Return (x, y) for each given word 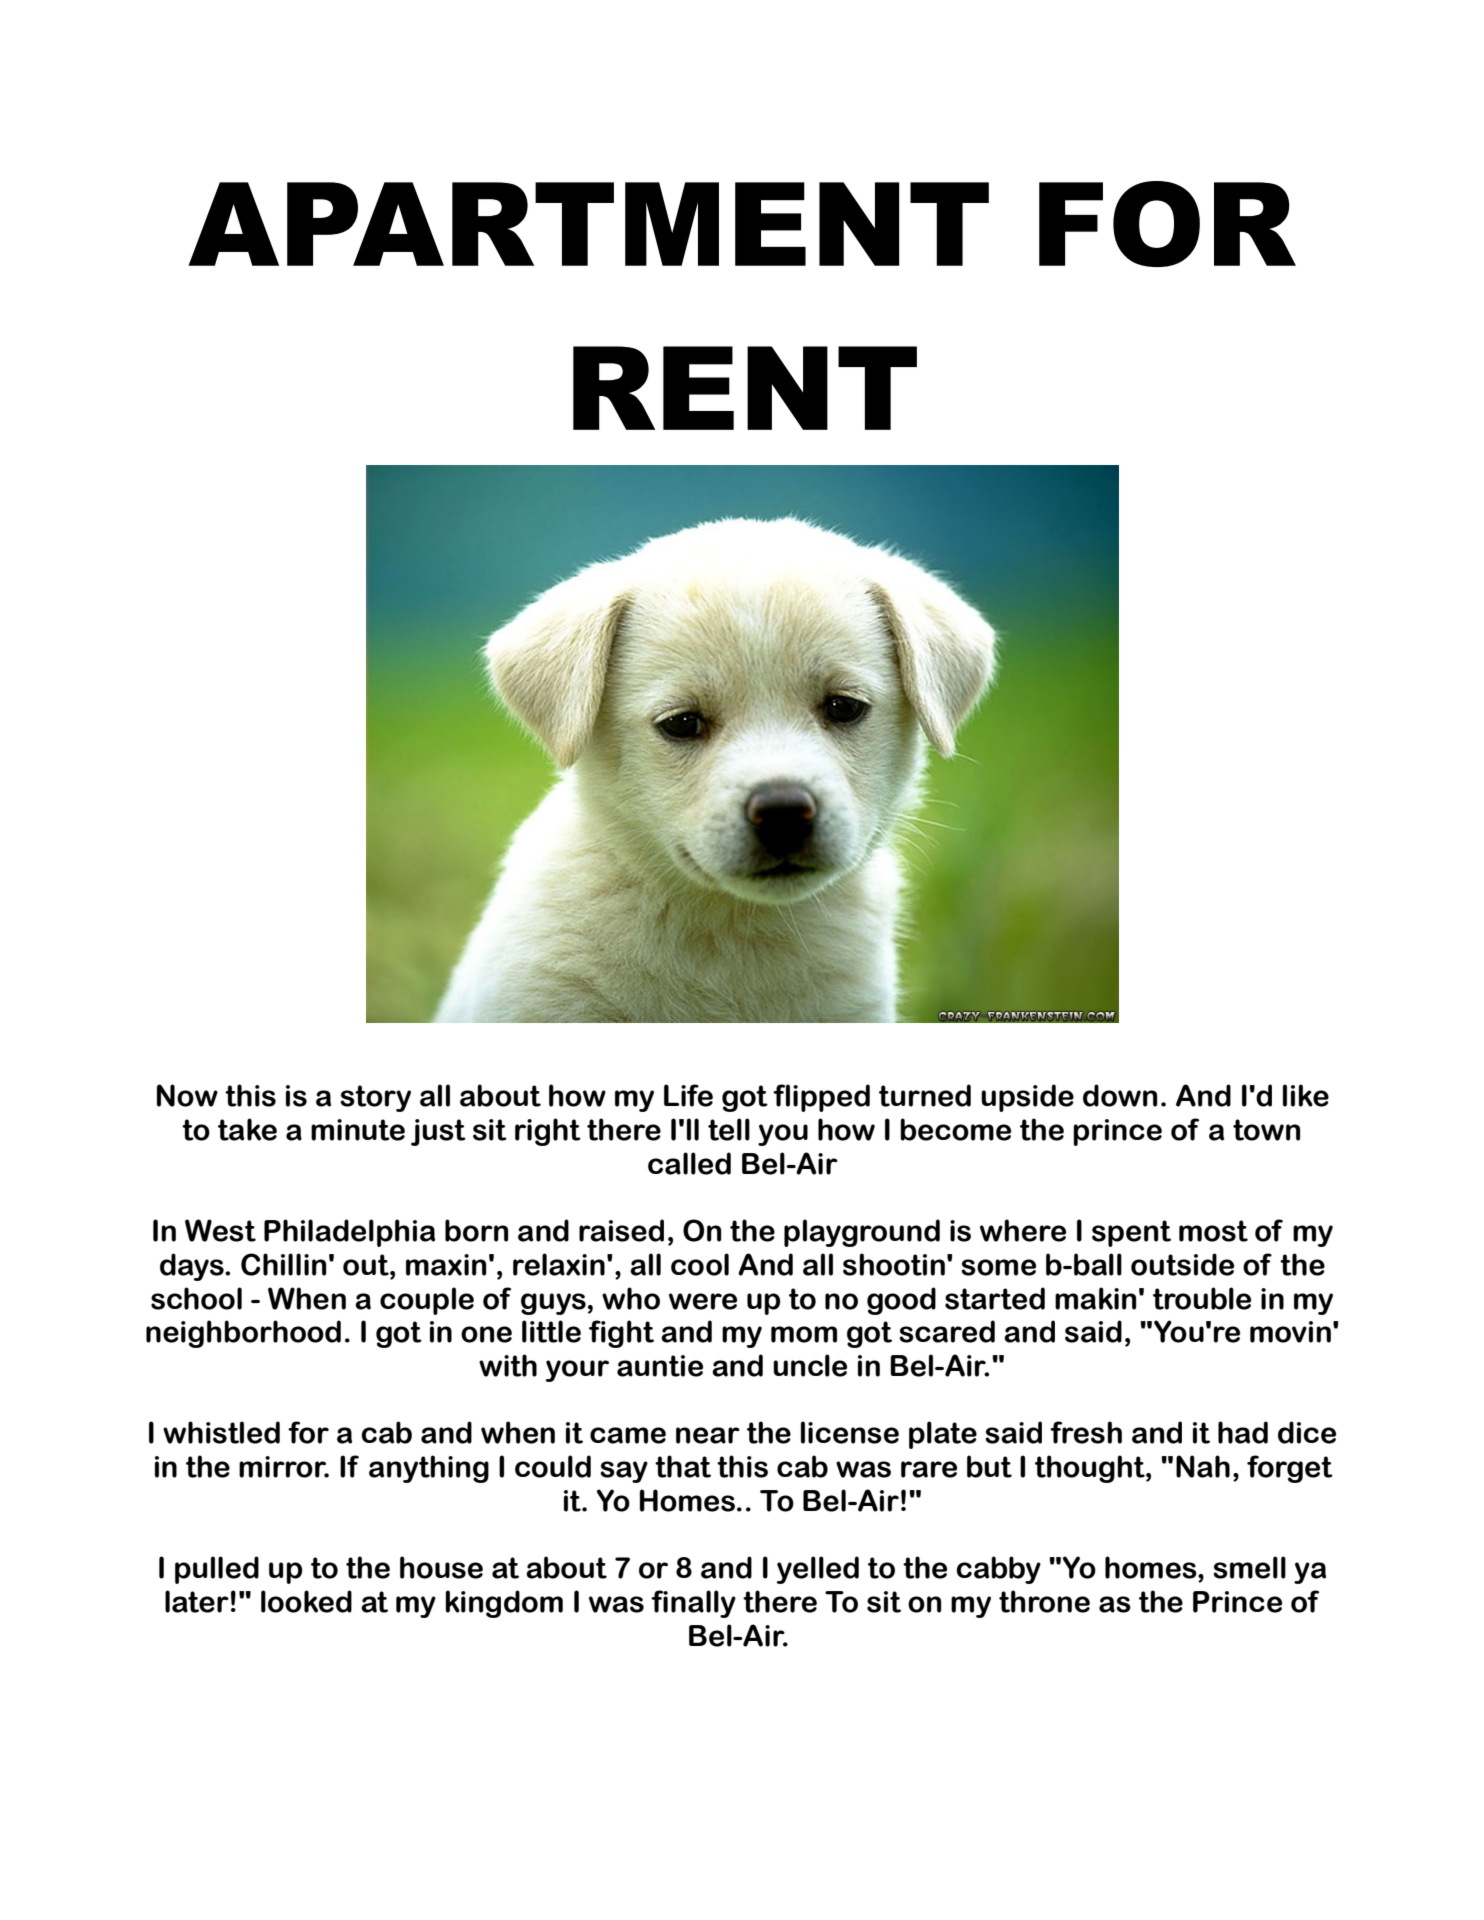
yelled (818, 1570)
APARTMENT (588, 224)
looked (306, 1601)
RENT (745, 388)
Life (688, 1095)
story (375, 1098)
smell (1249, 1567)
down (1120, 1095)
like (1306, 1095)
